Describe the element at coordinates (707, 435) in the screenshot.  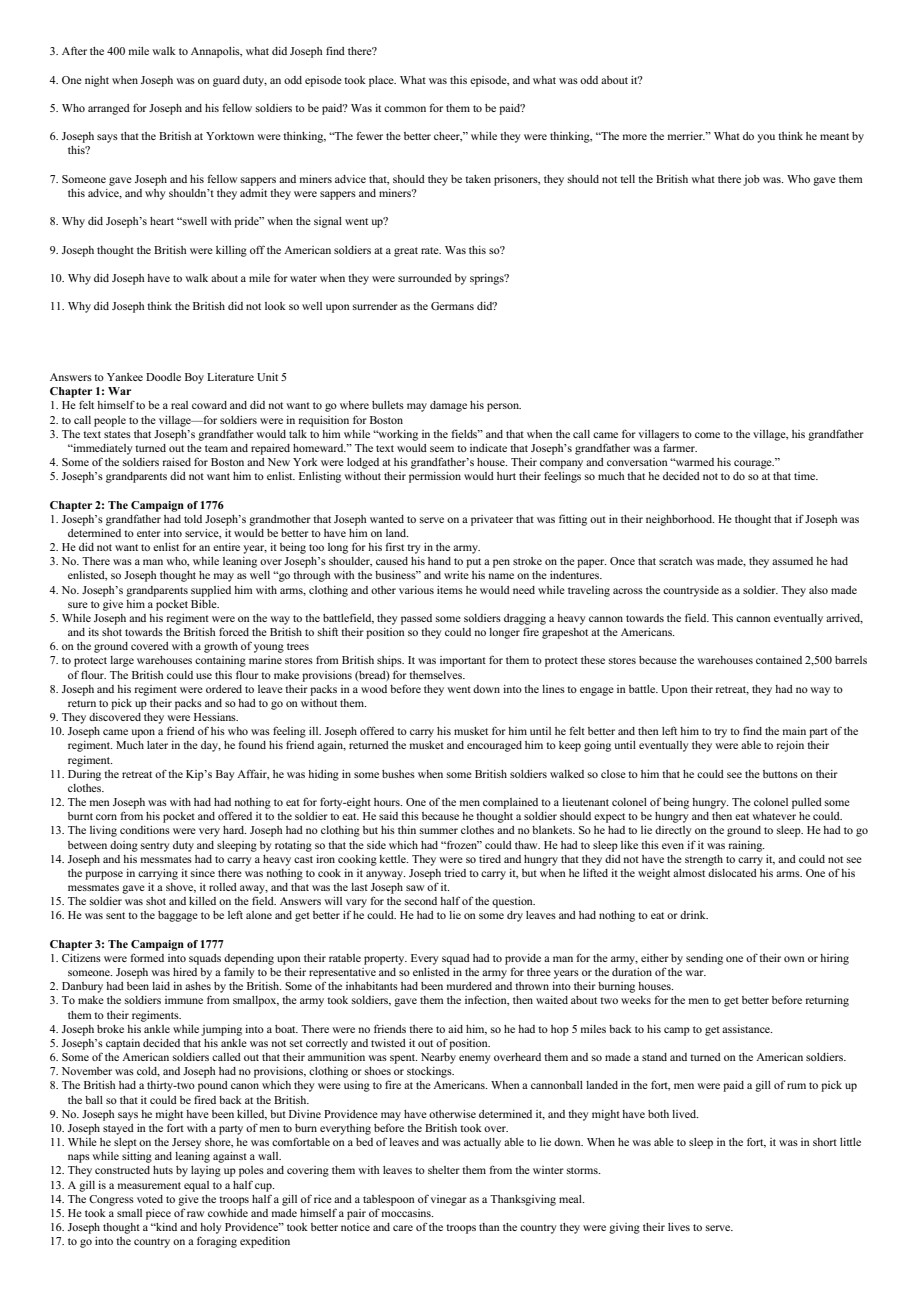
I see `come` at that location.
